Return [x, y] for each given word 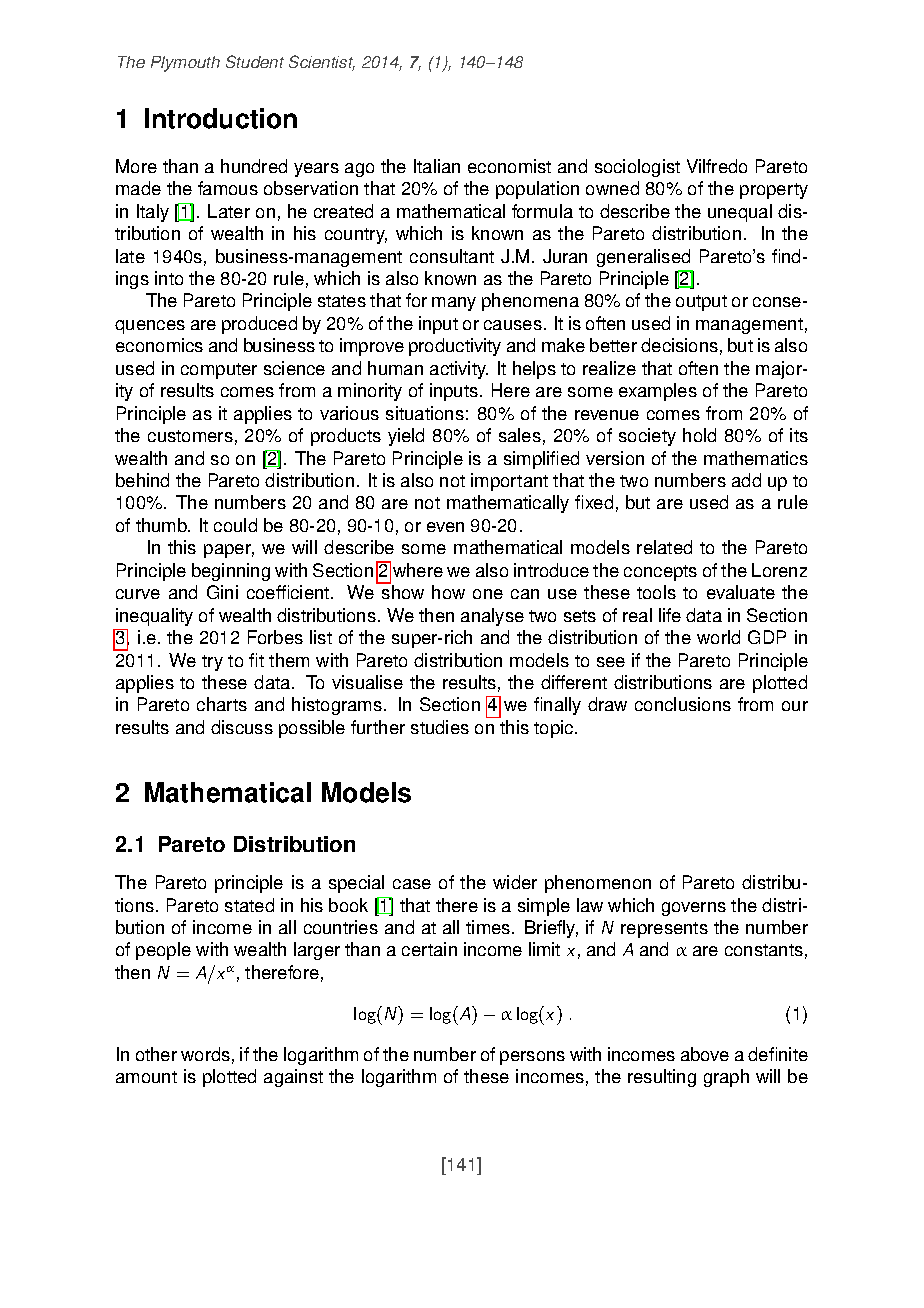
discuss [242, 727]
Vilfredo [717, 166]
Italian [437, 166]
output [701, 303]
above [705, 1054]
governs [694, 909]
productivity [455, 347]
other [156, 1054]
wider [515, 882]
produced [259, 325]
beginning [231, 572]
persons [532, 1058]
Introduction [221, 118]
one [488, 594]
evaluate [741, 592]
